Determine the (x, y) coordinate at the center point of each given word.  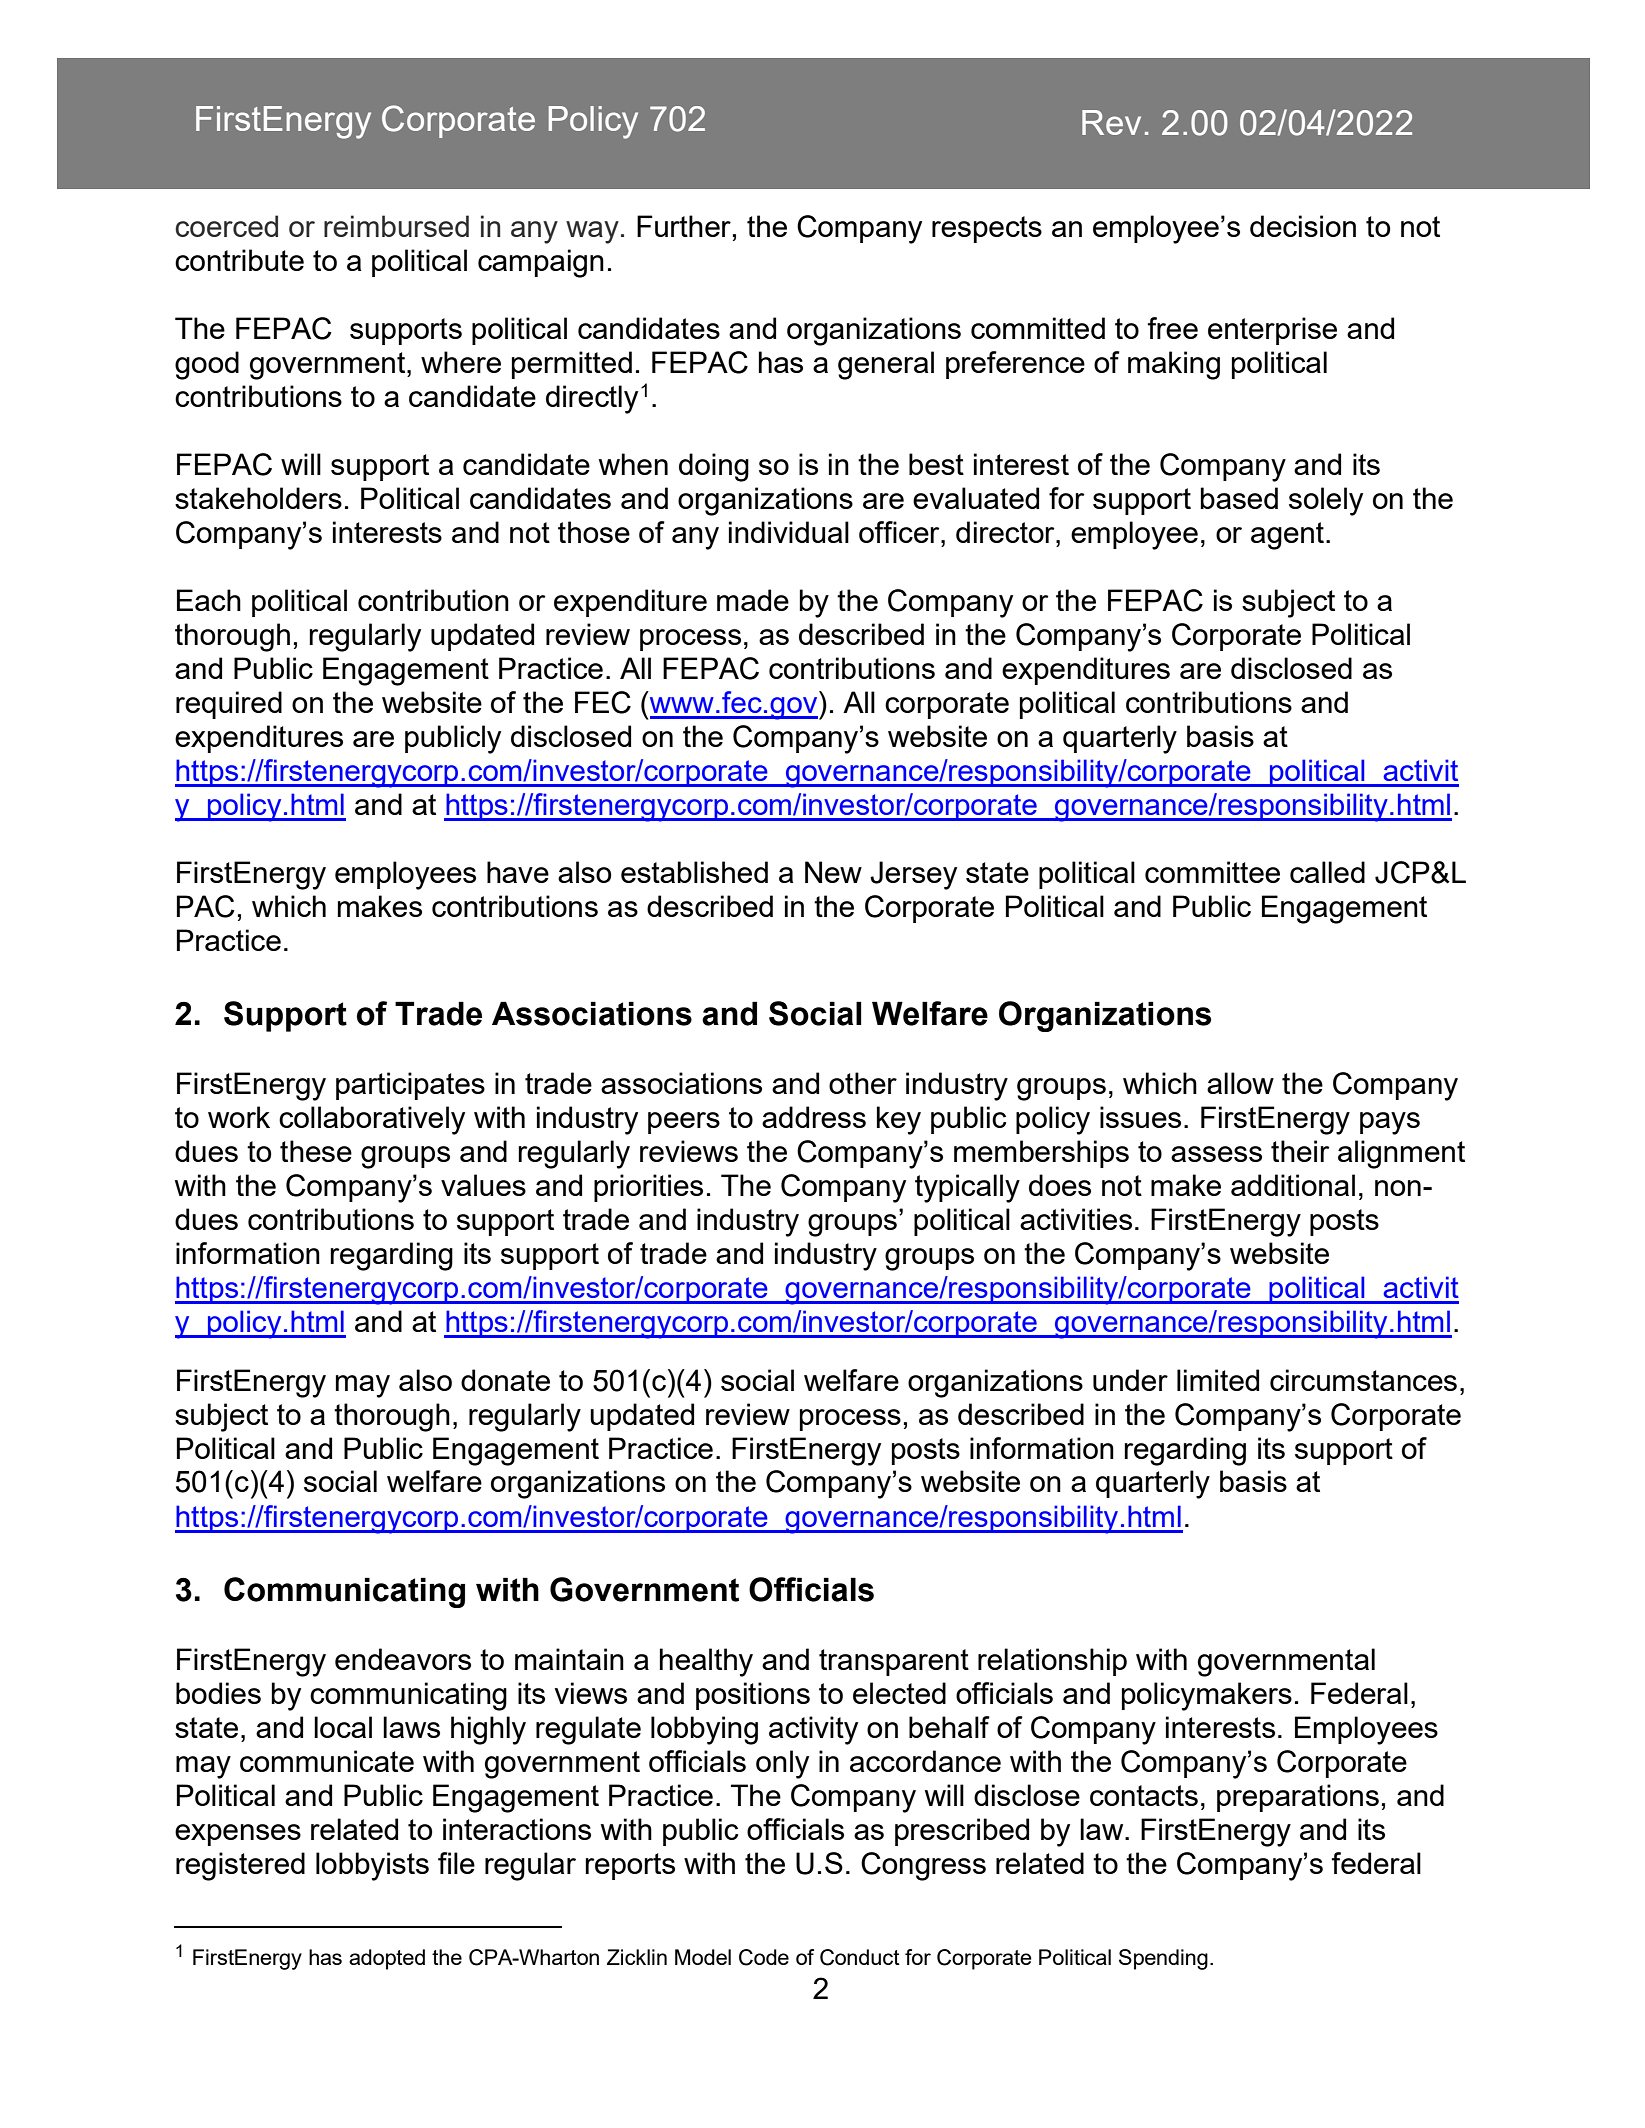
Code (764, 1957)
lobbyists (372, 1866)
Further (684, 226)
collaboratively (372, 1120)
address (814, 1117)
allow (1240, 1083)
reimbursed (396, 226)
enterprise (1272, 331)
